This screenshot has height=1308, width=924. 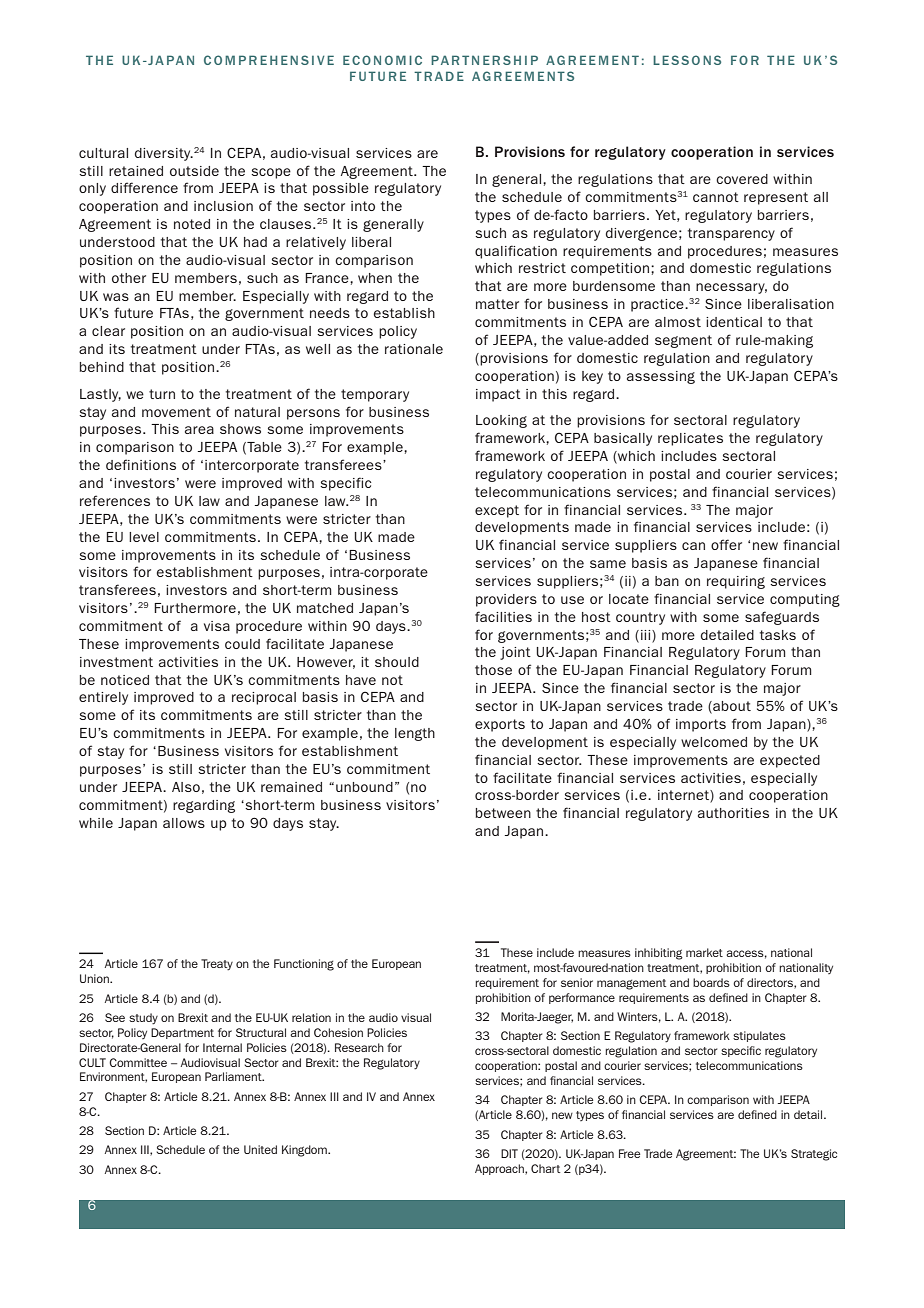 What do you see at coordinates (778, 635) in the screenshot?
I see `tasks` at bounding box center [778, 635].
